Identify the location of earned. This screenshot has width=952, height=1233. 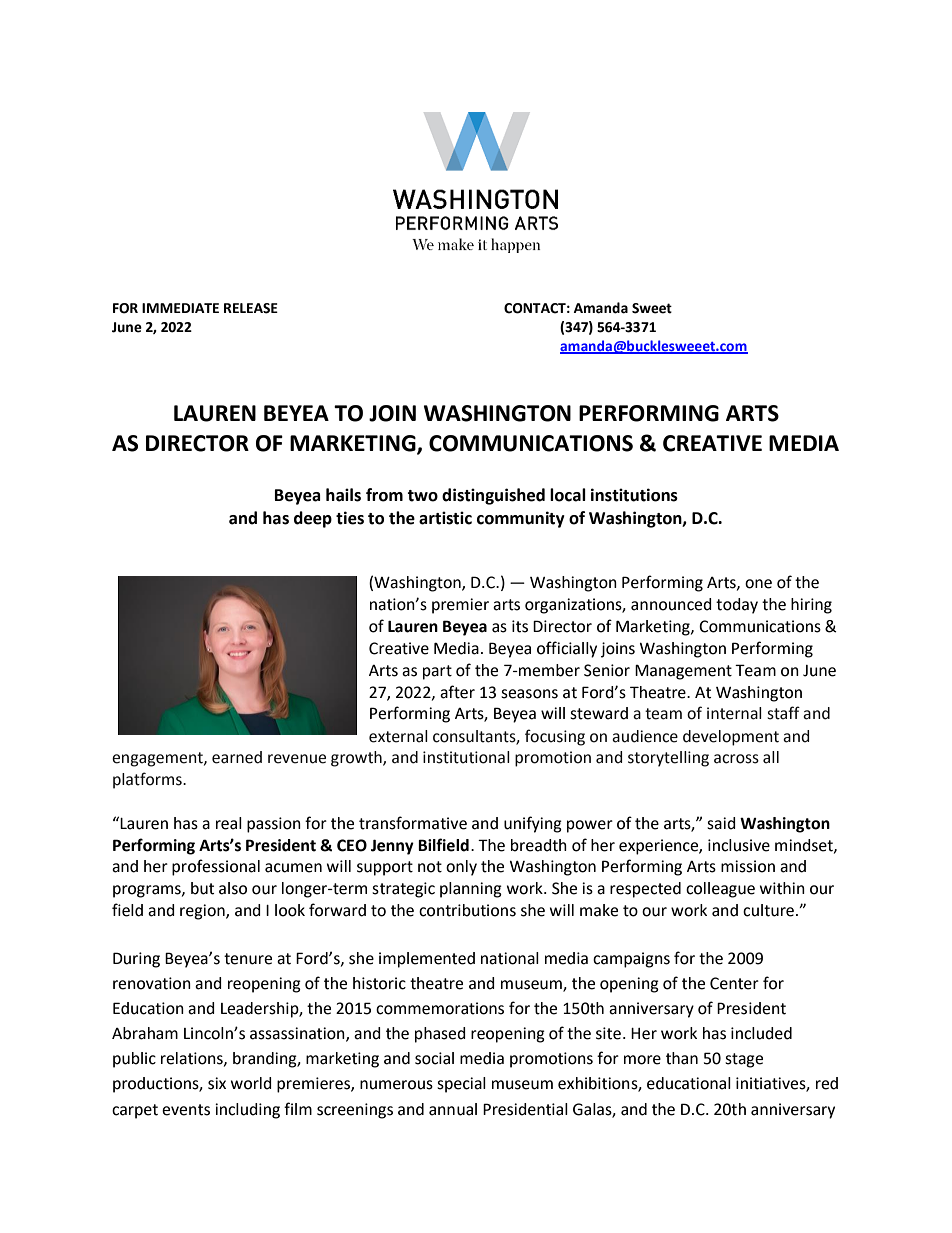
(237, 757).
